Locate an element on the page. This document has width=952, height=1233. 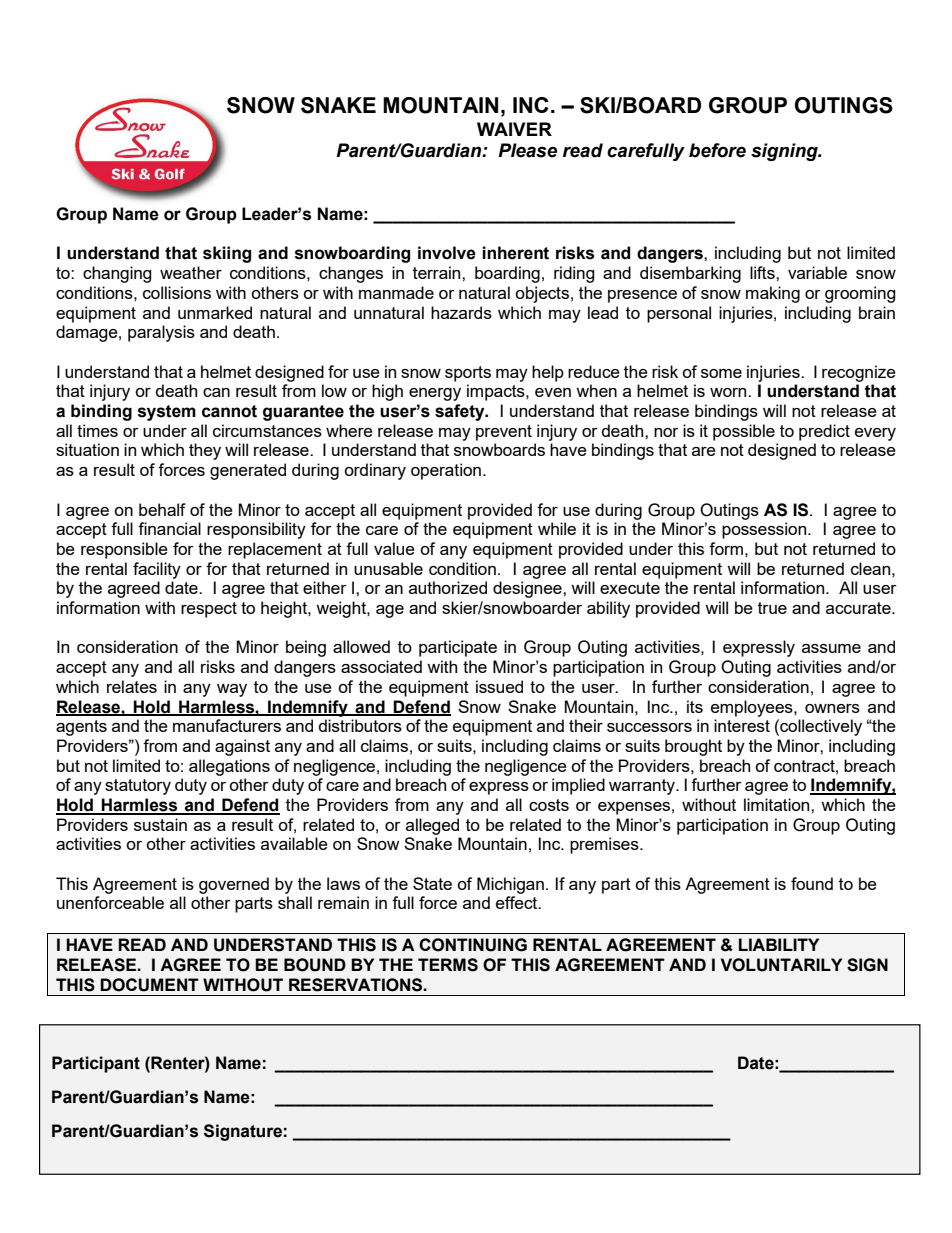
system is located at coordinates (167, 413).
